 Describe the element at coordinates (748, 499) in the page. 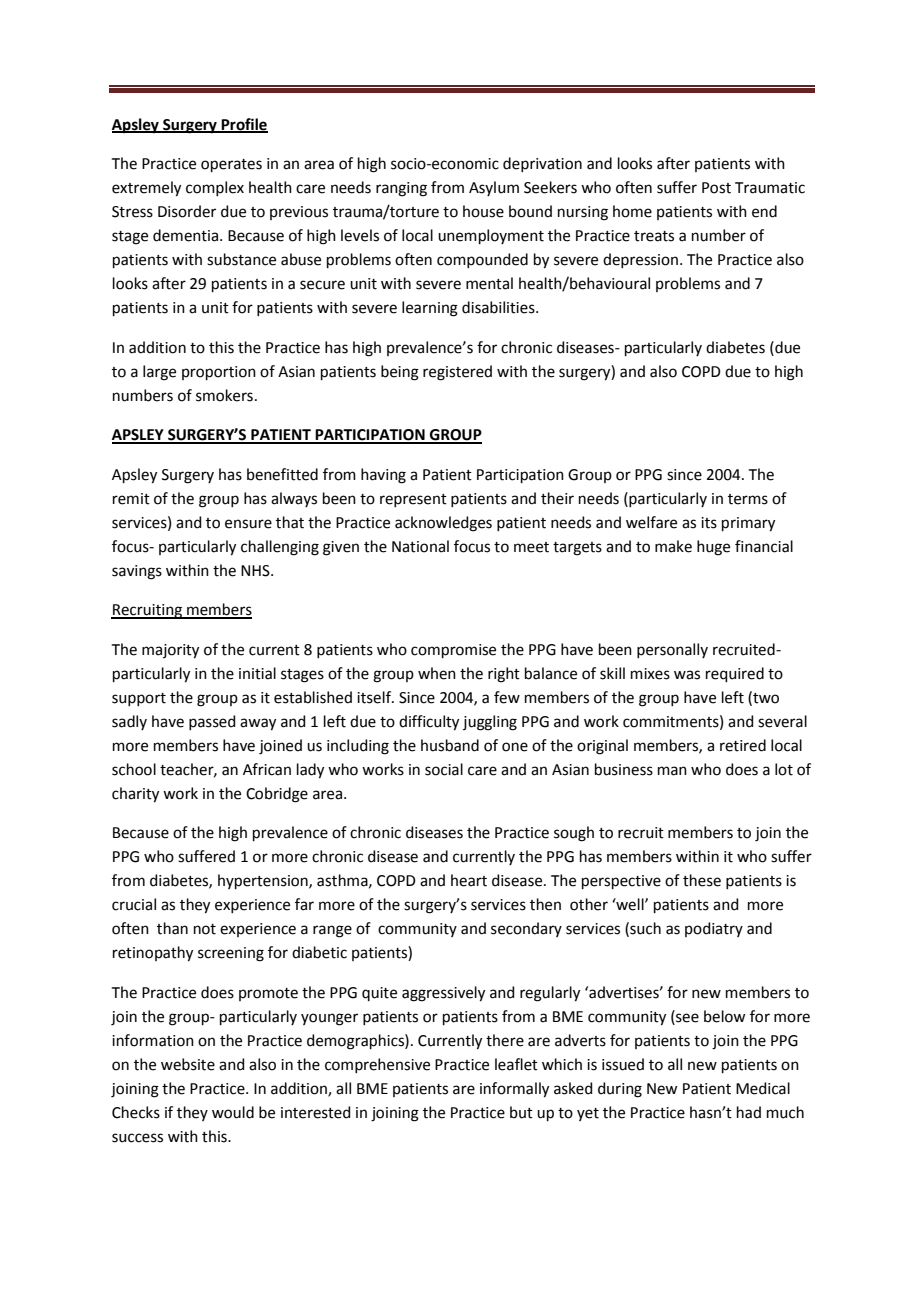

I see `terms` at that location.
